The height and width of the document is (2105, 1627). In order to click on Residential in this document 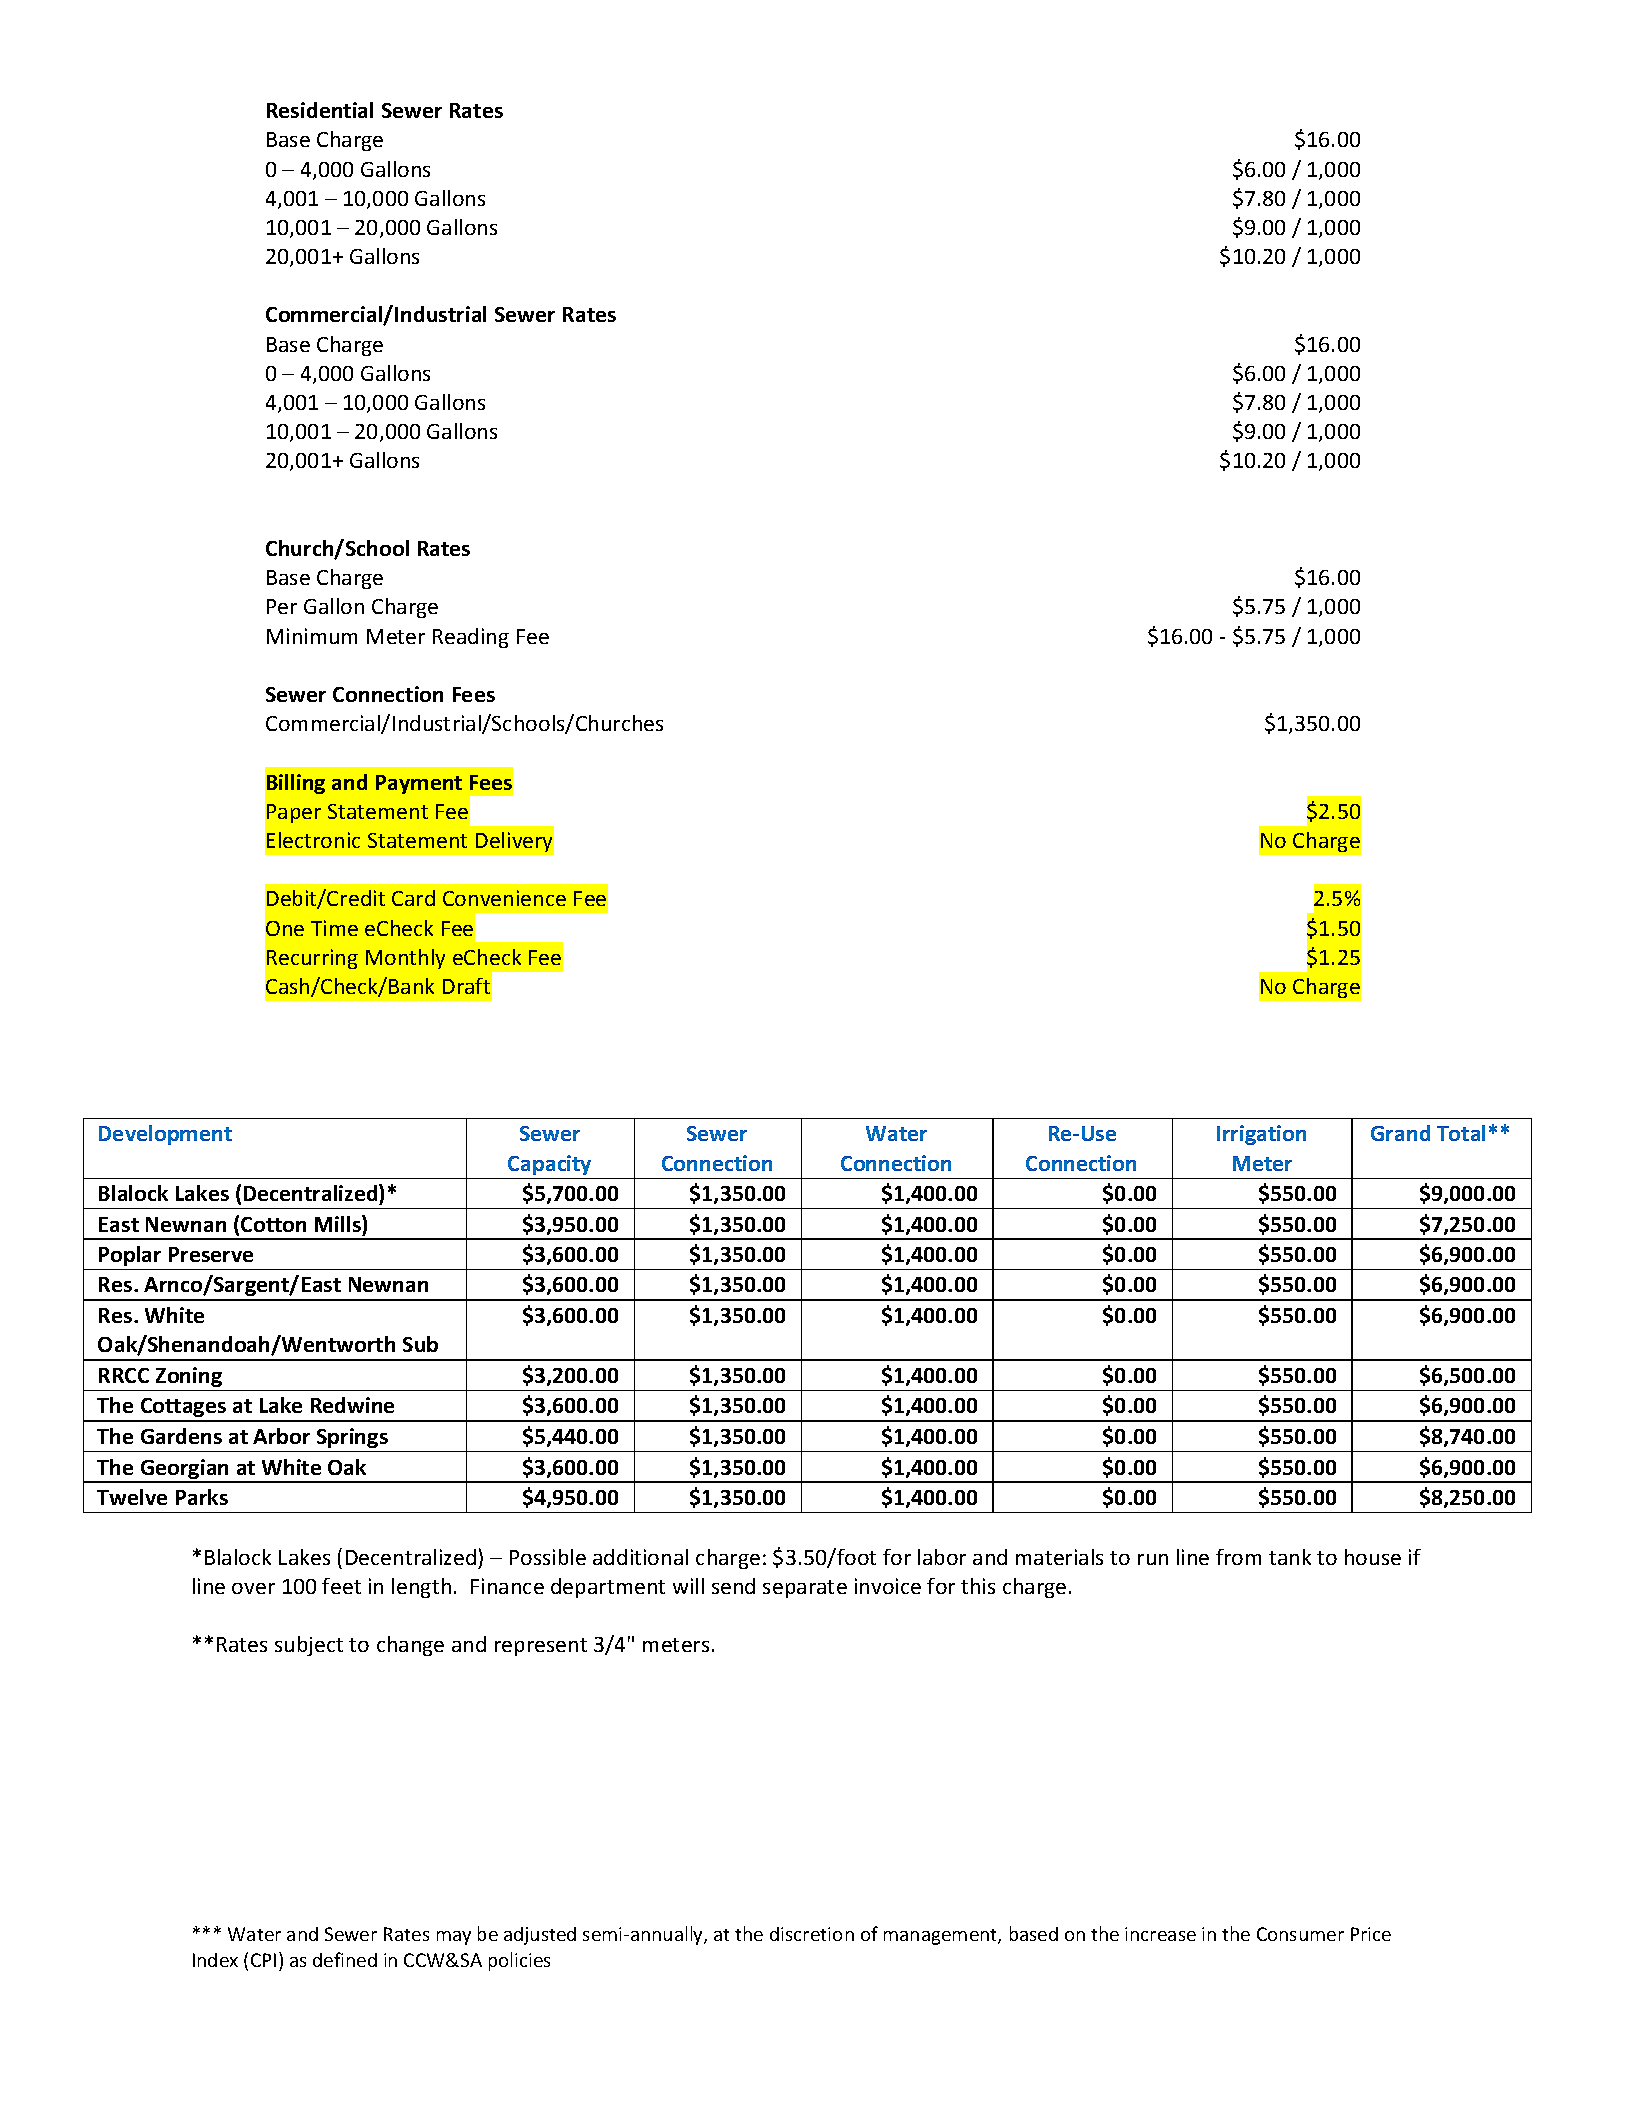, I will do `click(320, 110)`.
